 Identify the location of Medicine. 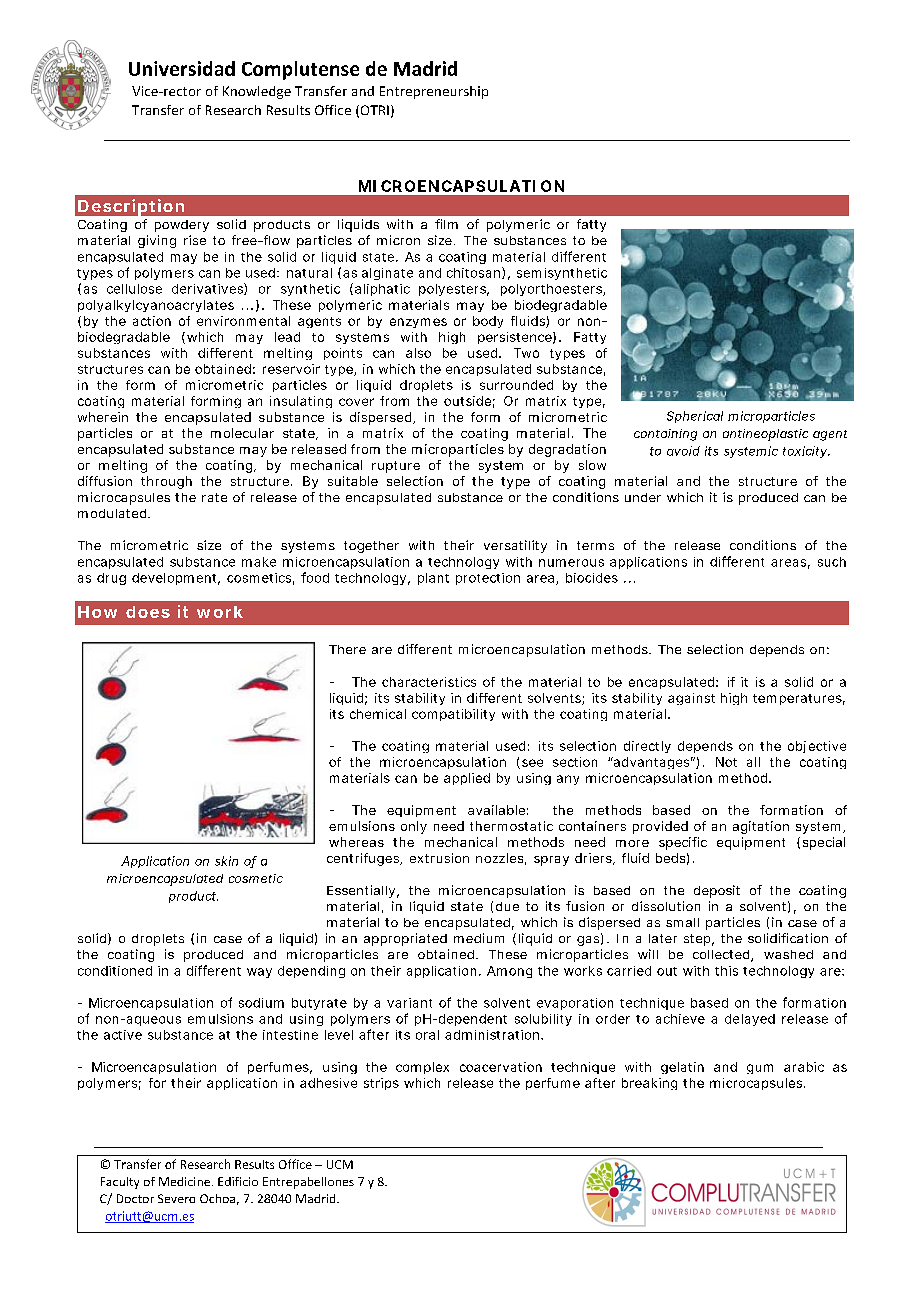
(186, 1181).
